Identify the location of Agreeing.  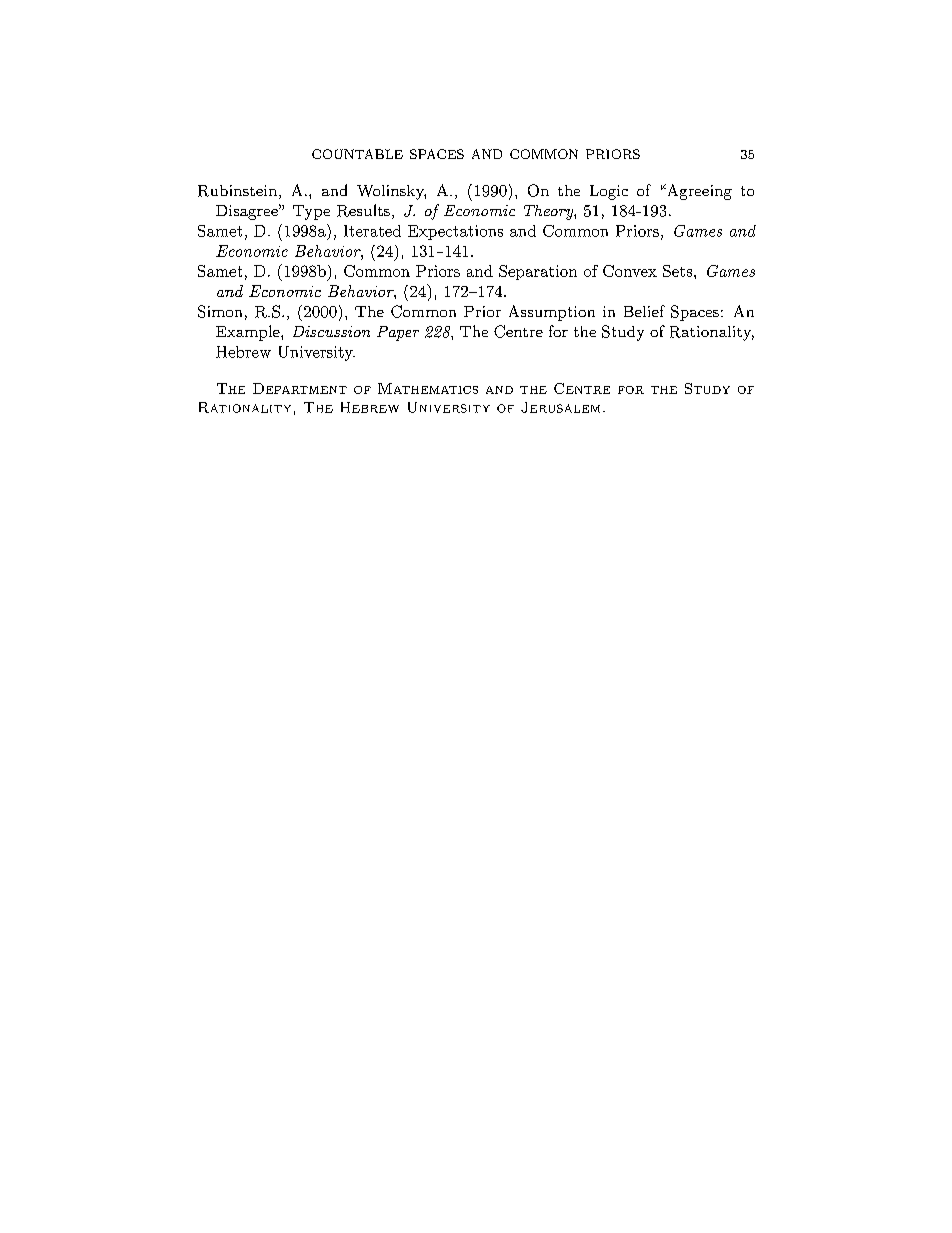
(698, 192).
